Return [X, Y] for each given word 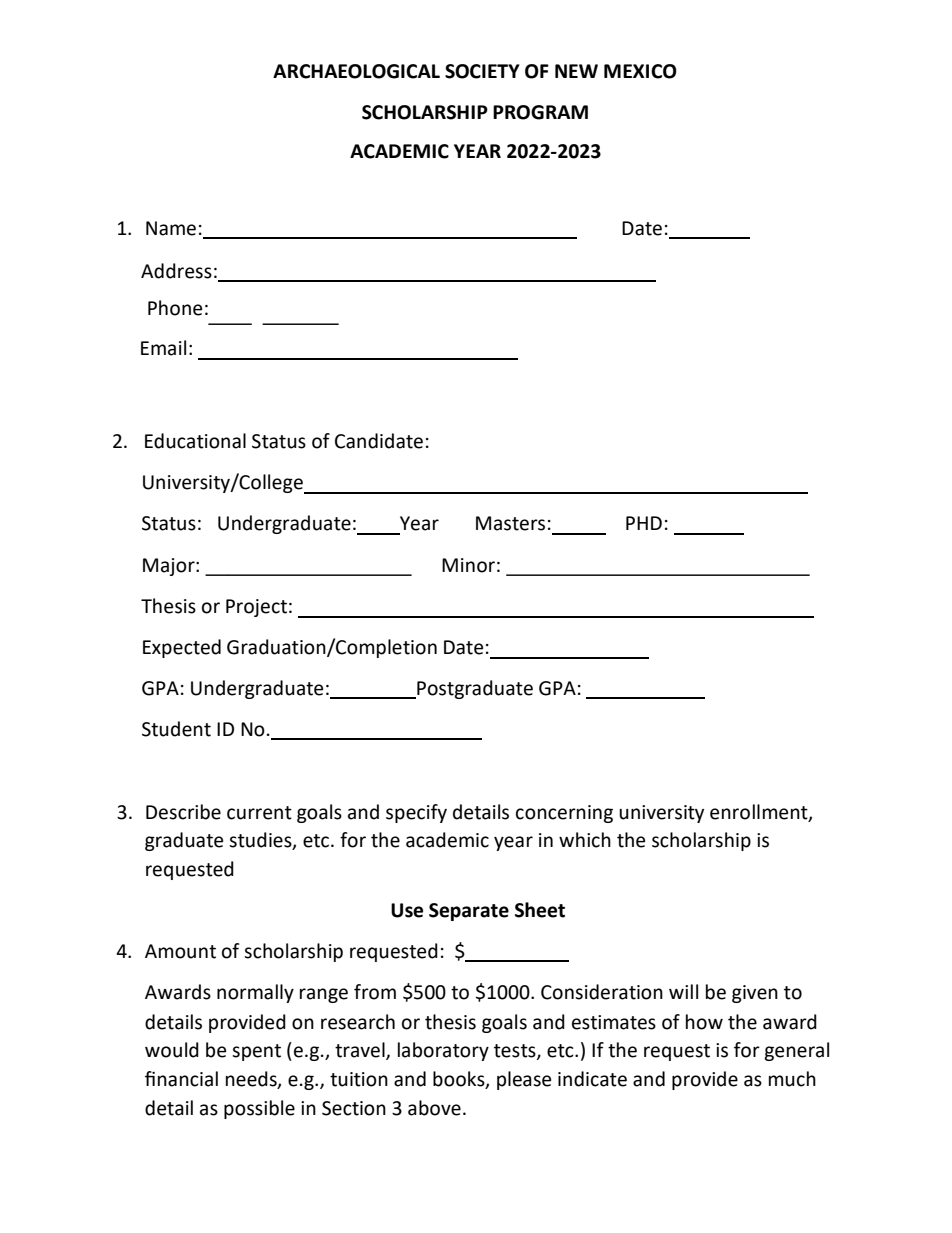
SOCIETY [482, 71]
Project [256, 608]
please [524, 1080]
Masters [510, 523]
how [704, 1022]
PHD [644, 523]
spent [256, 1052]
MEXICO [640, 71]
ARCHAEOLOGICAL [356, 71]
